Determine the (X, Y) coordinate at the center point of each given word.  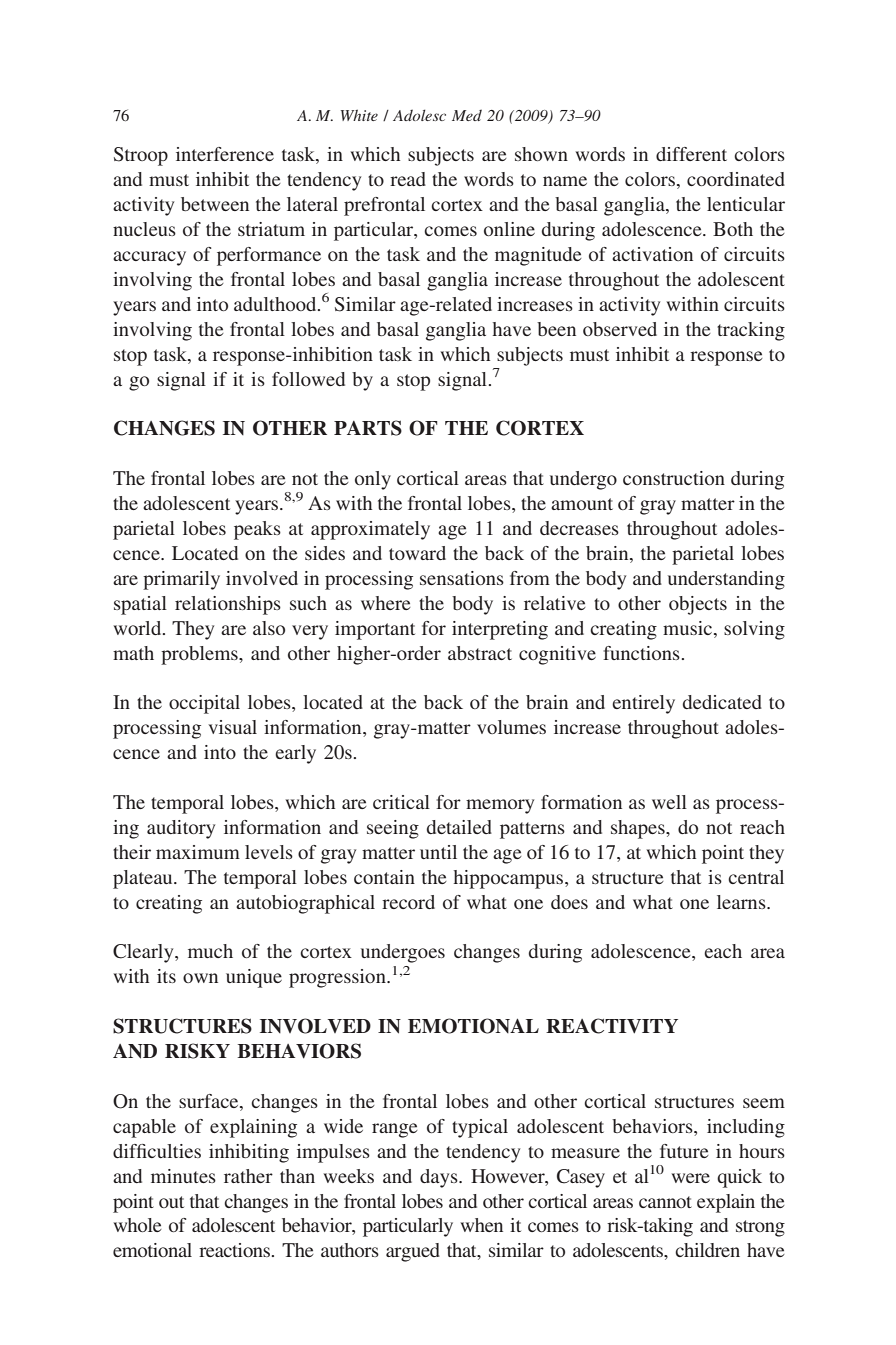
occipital (204, 704)
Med (467, 115)
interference (225, 154)
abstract (480, 653)
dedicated (722, 702)
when (481, 1225)
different (691, 154)
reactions (236, 1250)
